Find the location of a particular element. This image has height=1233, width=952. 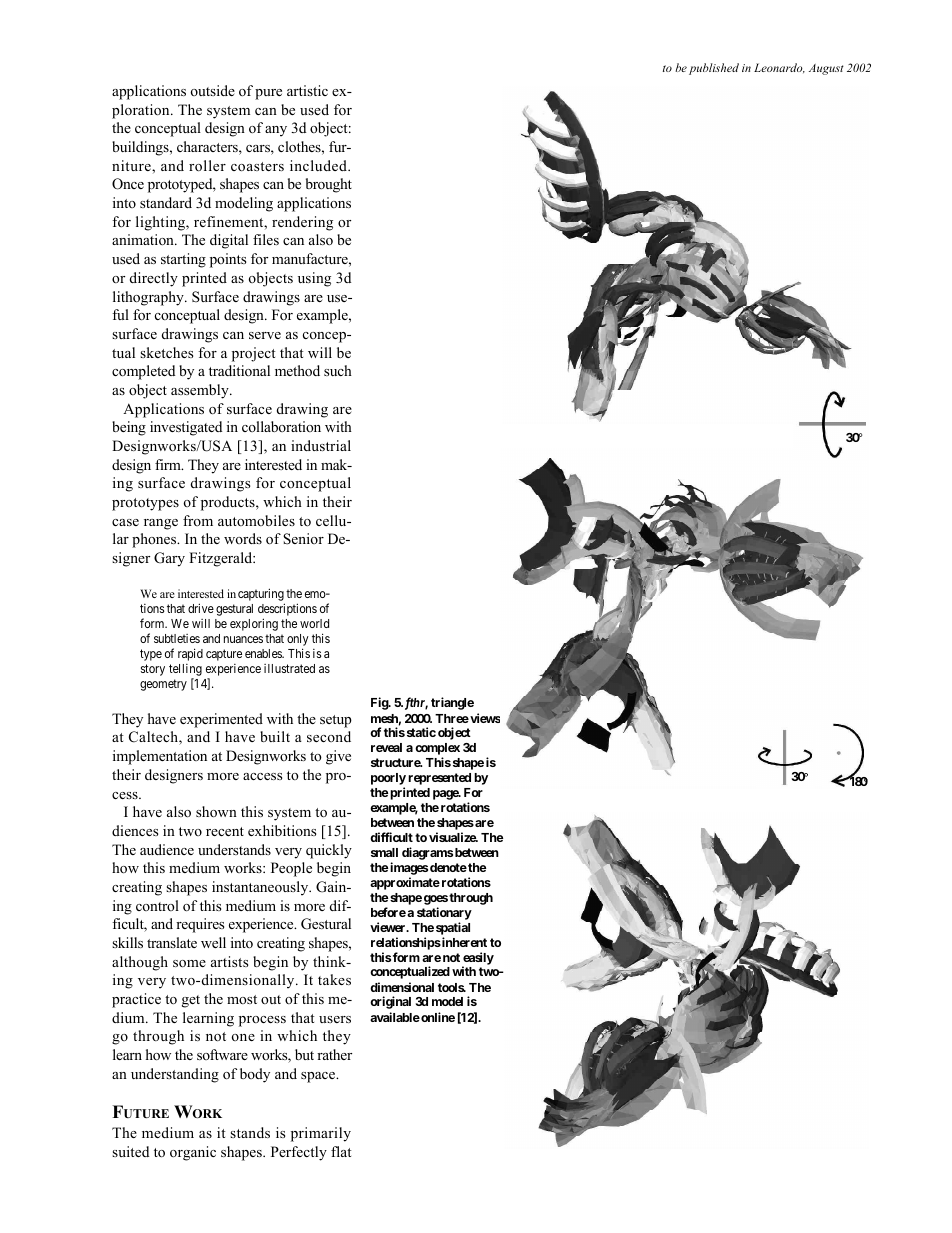

outside is located at coordinates (213, 90).
